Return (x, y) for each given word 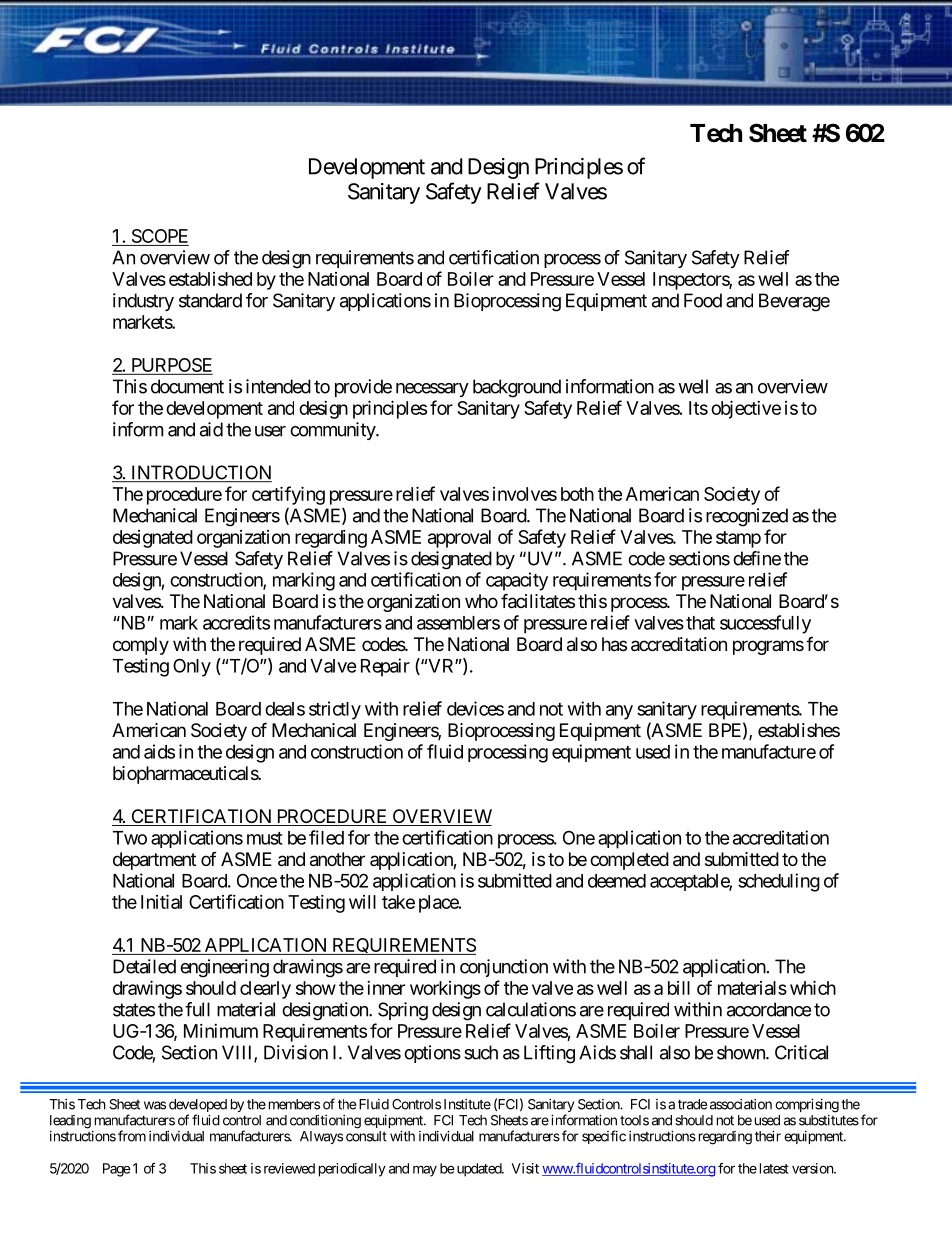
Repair (385, 667)
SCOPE (159, 237)
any (619, 712)
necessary (432, 390)
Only (192, 667)
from (132, 1136)
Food (703, 300)
